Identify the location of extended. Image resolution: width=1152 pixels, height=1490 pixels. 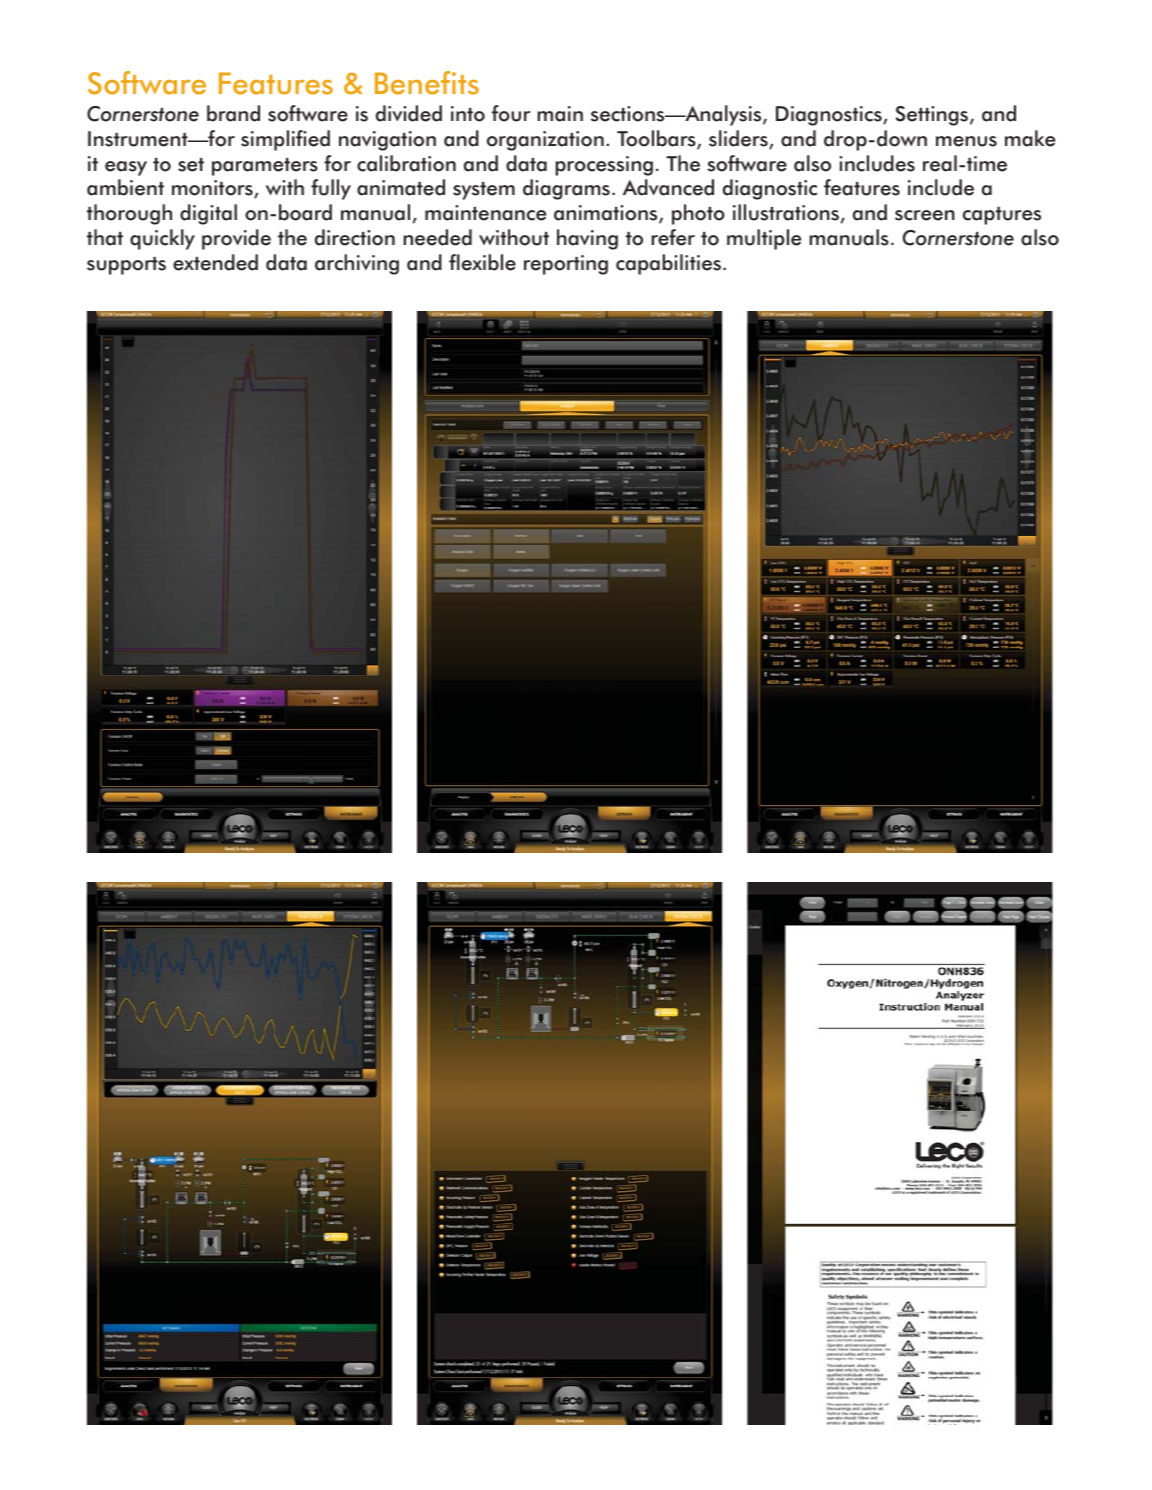
(215, 262).
